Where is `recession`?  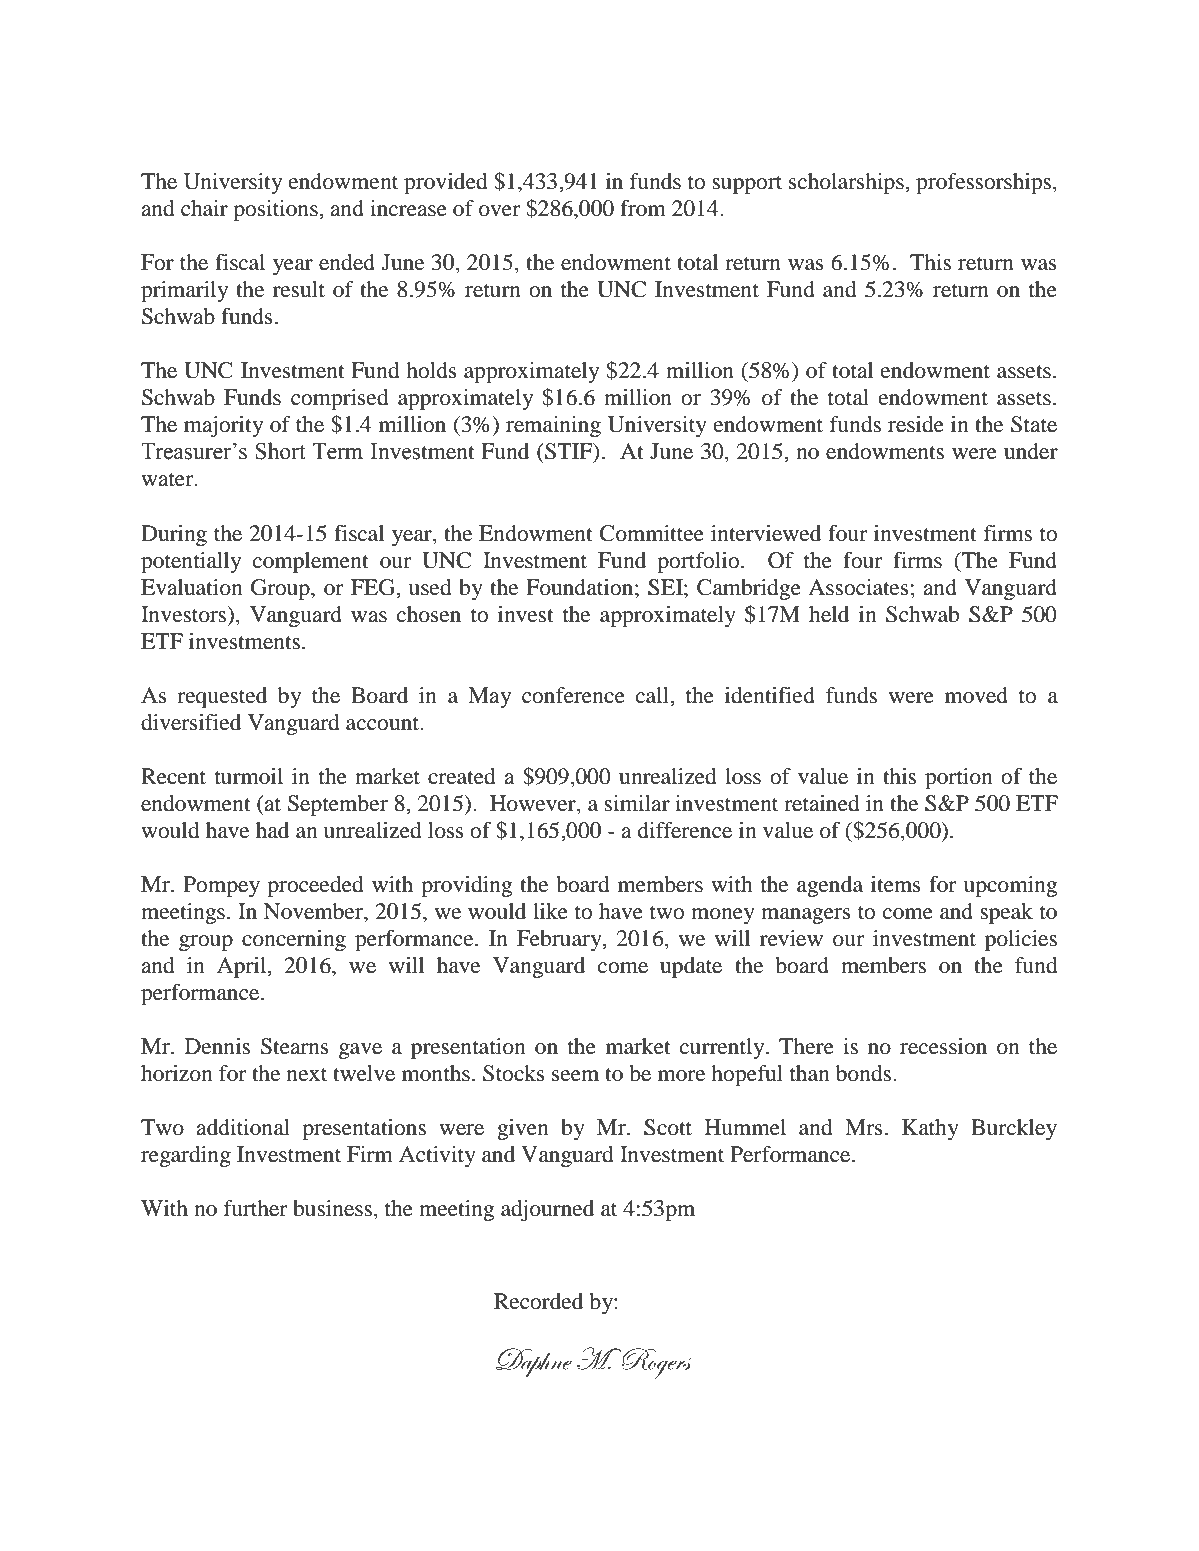 recession is located at coordinates (943, 1046).
